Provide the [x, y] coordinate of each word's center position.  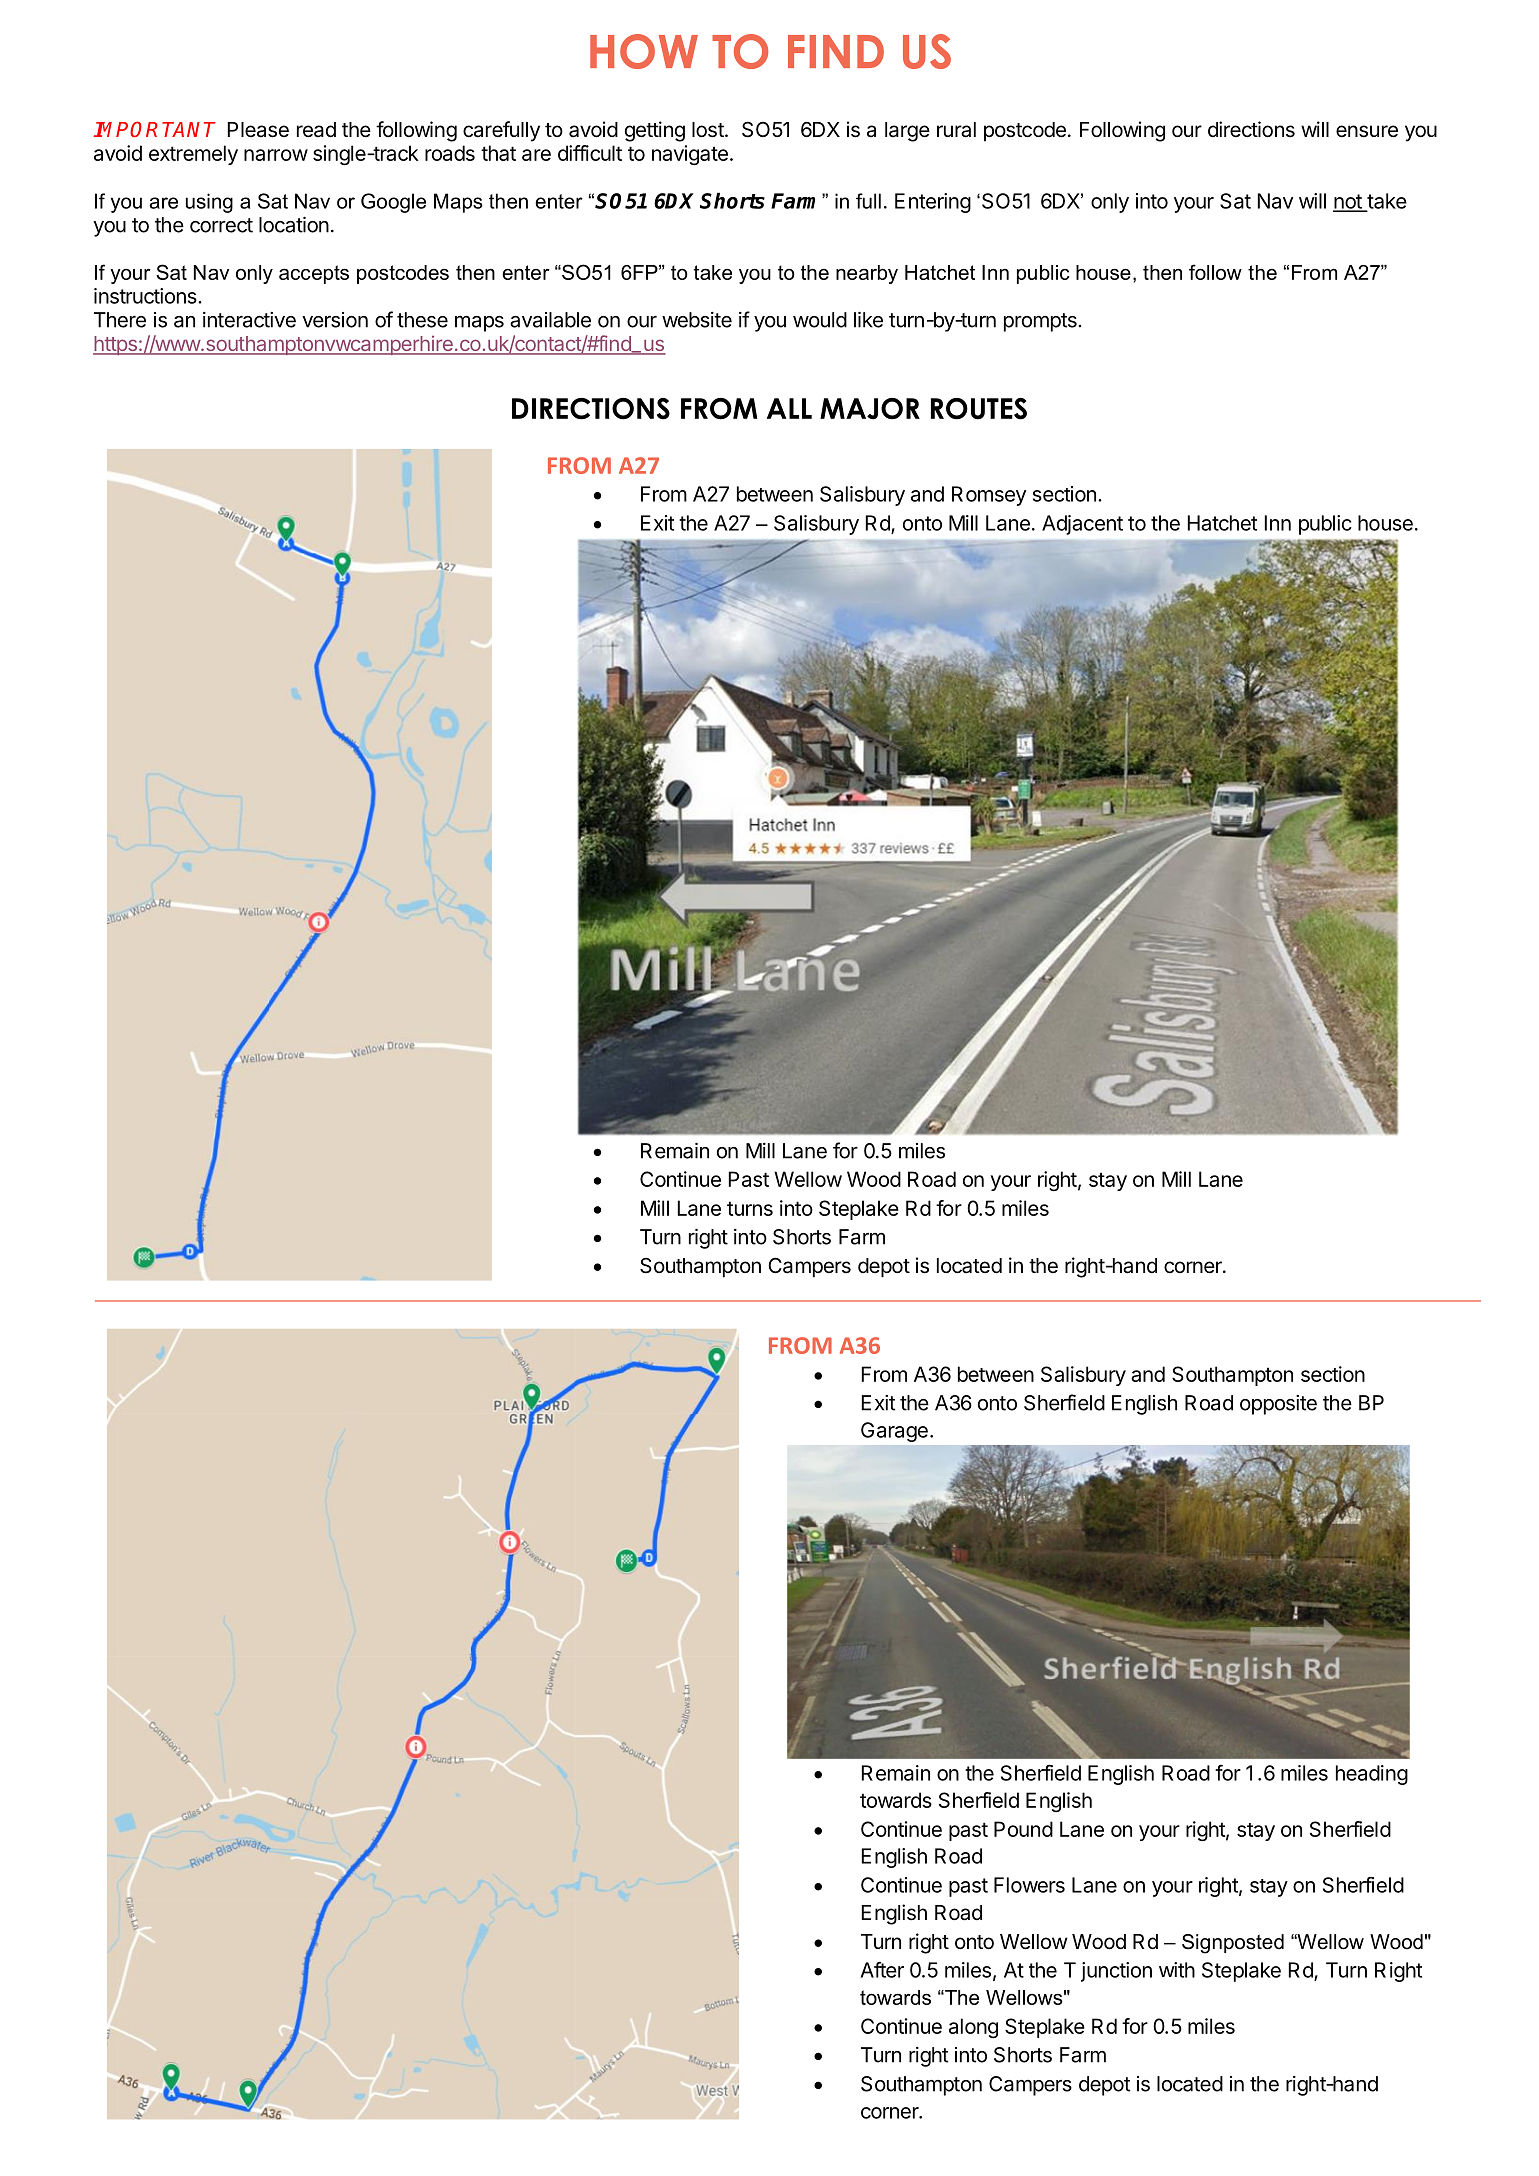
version [335, 320]
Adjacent [1082, 525]
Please [258, 130]
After [882, 1969]
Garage [894, 1432]
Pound [1023, 1829]
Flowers [1029, 1885]
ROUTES [979, 409]
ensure [1367, 131]
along [973, 2028]
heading [1372, 1775]
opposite [1278, 1405]
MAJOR [870, 409]
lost [709, 130]
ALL [789, 408]
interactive [249, 320]
